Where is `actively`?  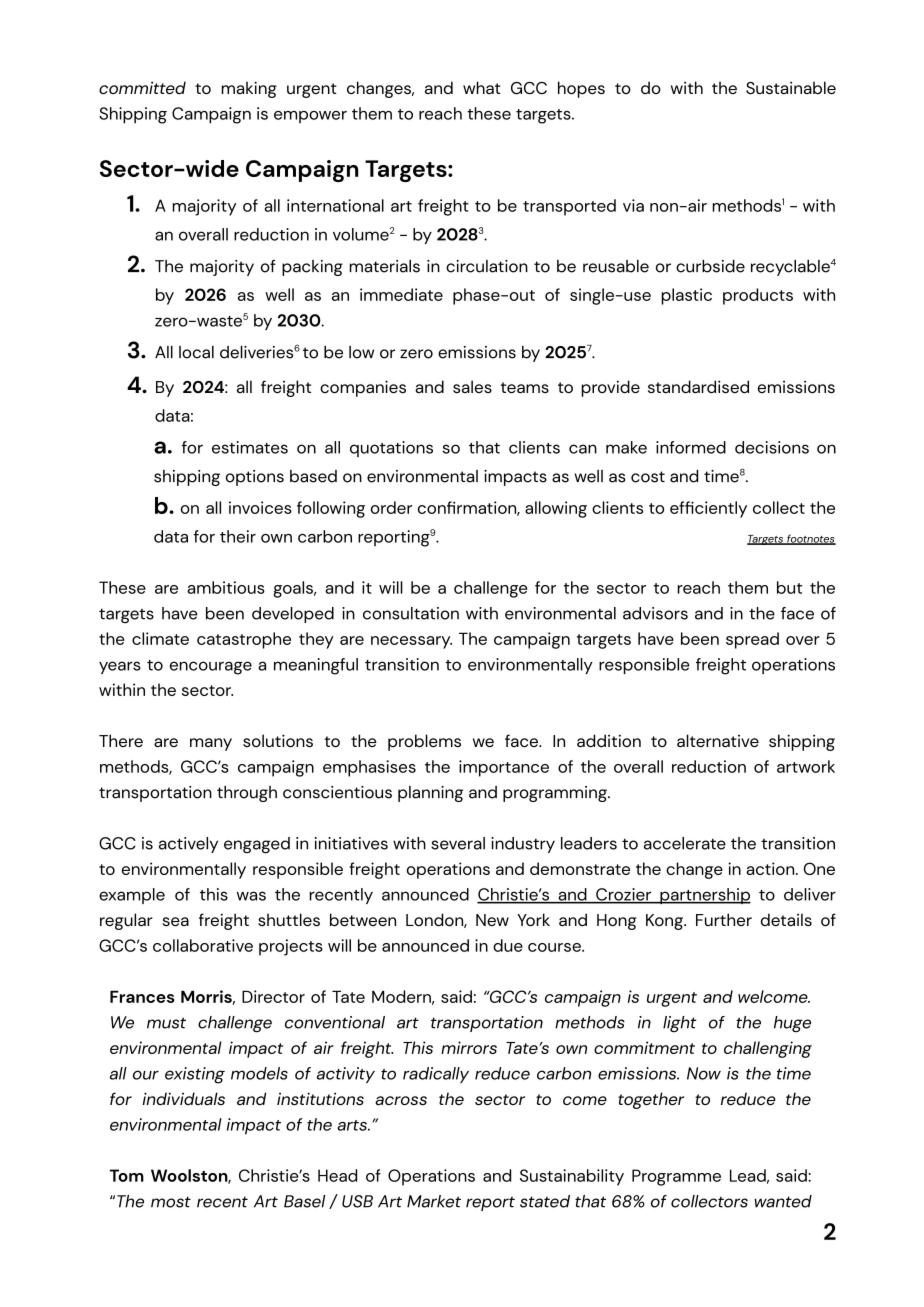
actively is located at coordinates (188, 845).
